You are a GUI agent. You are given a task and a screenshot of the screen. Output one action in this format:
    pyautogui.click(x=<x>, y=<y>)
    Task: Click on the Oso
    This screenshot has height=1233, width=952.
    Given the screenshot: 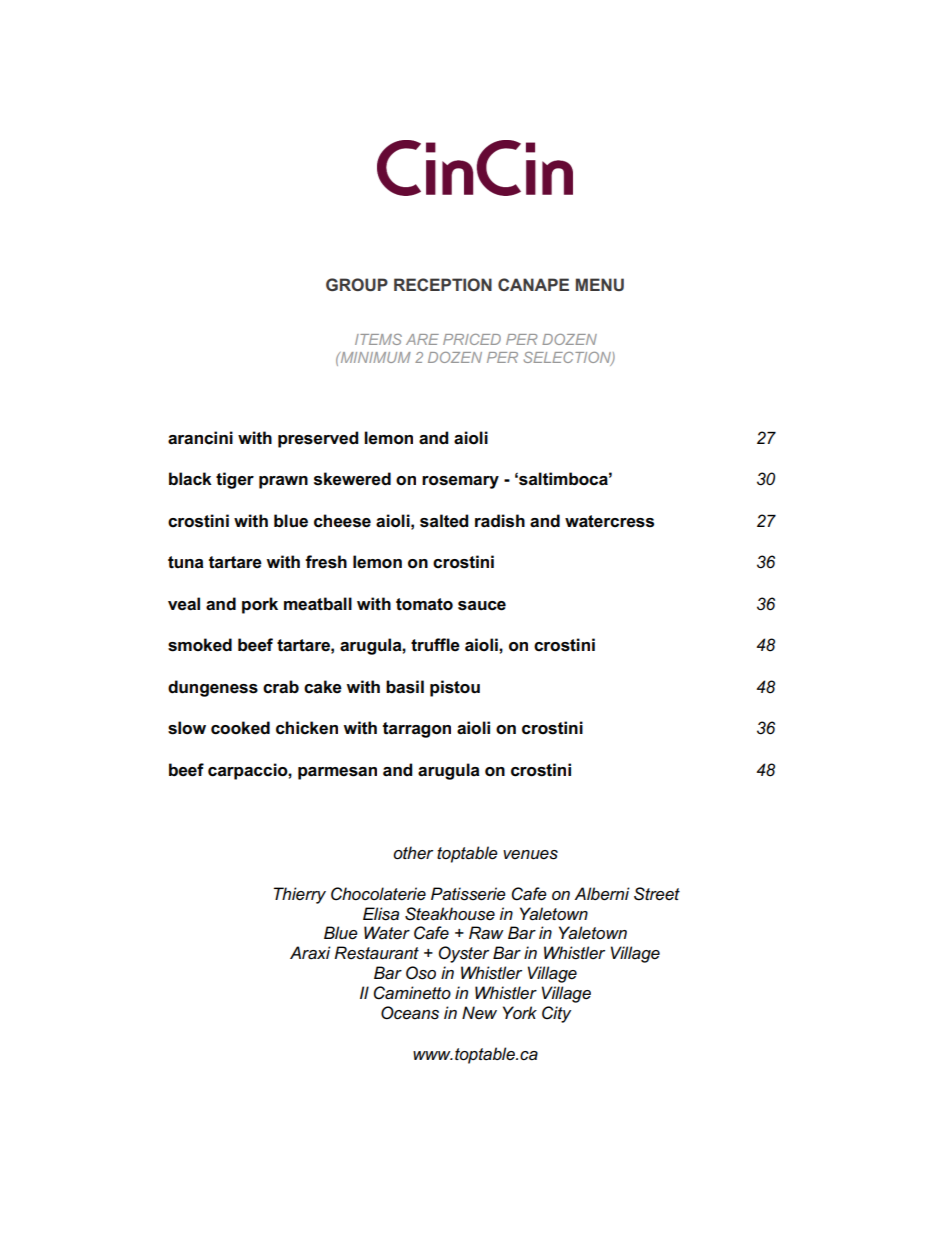 What is the action you would take?
    pyautogui.click(x=421, y=973)
